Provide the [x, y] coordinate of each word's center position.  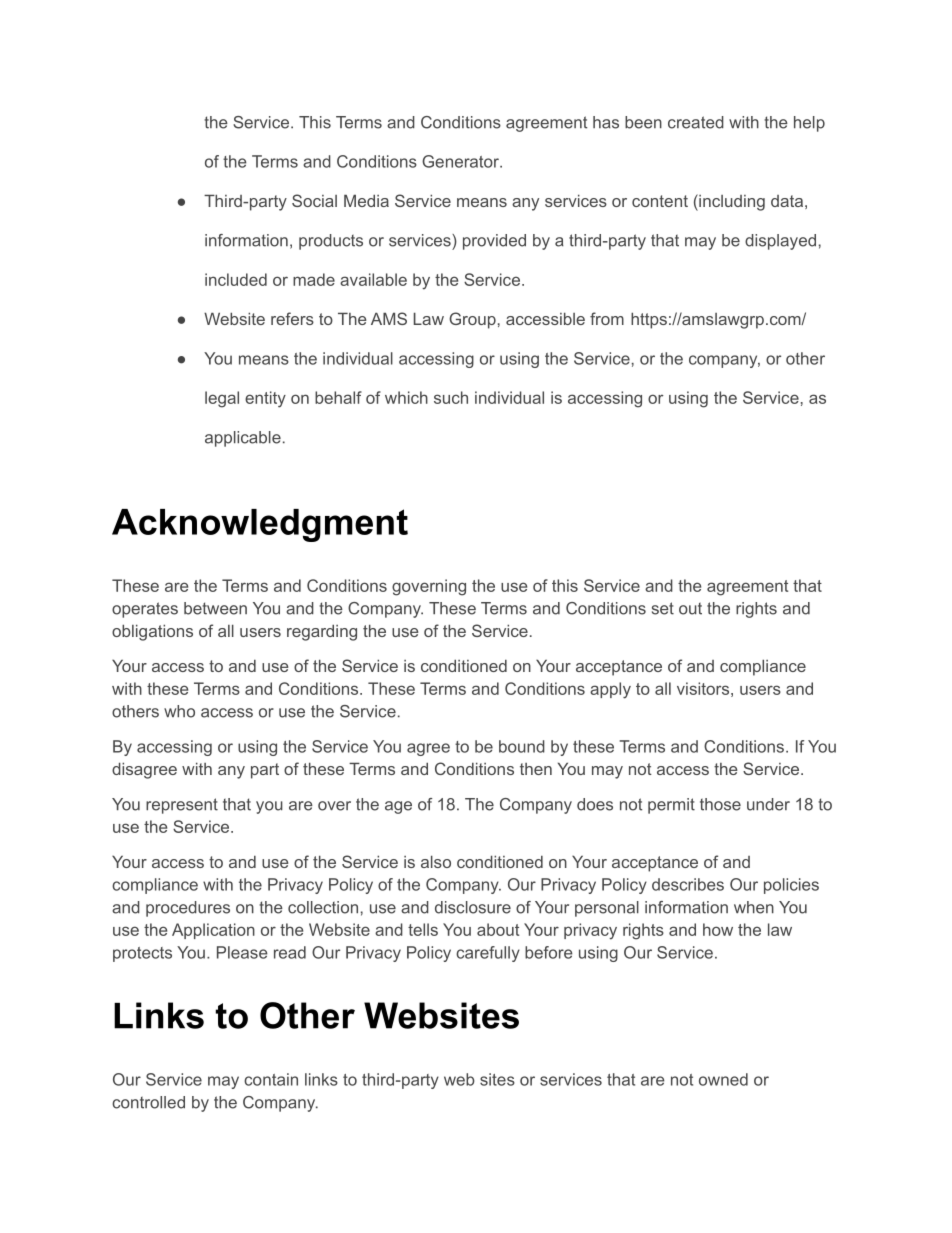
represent [182, 806]
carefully [488, 954]
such [451, 397]
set [663, 608]
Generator [462, 161]
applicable [243, 439]
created [696, 122]
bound [522, 746]
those [720, 804]
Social [314, 200]
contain [271, 1079]
